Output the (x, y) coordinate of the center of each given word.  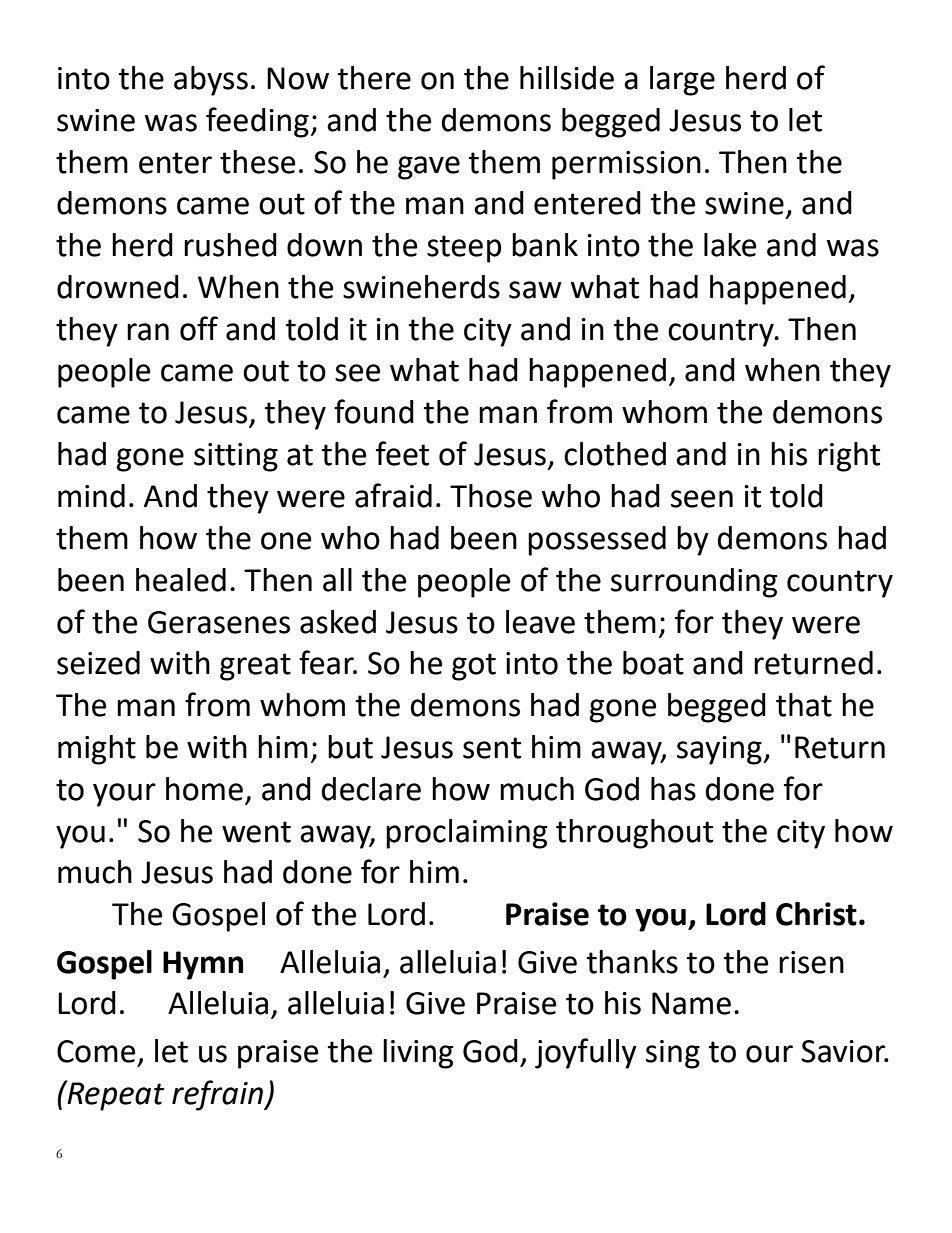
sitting (236, 457)
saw (535, 290)
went (256, 832)
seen (702, 499)
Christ (816, 914)
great (255, 667)
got (474, 667)
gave (429, 168)
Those (491, 496)
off (199, 328)
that (804, 705)
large (682, 81)
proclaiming (467, 834)
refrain (219, 1095)
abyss (211, 81)
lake (730, 245)
